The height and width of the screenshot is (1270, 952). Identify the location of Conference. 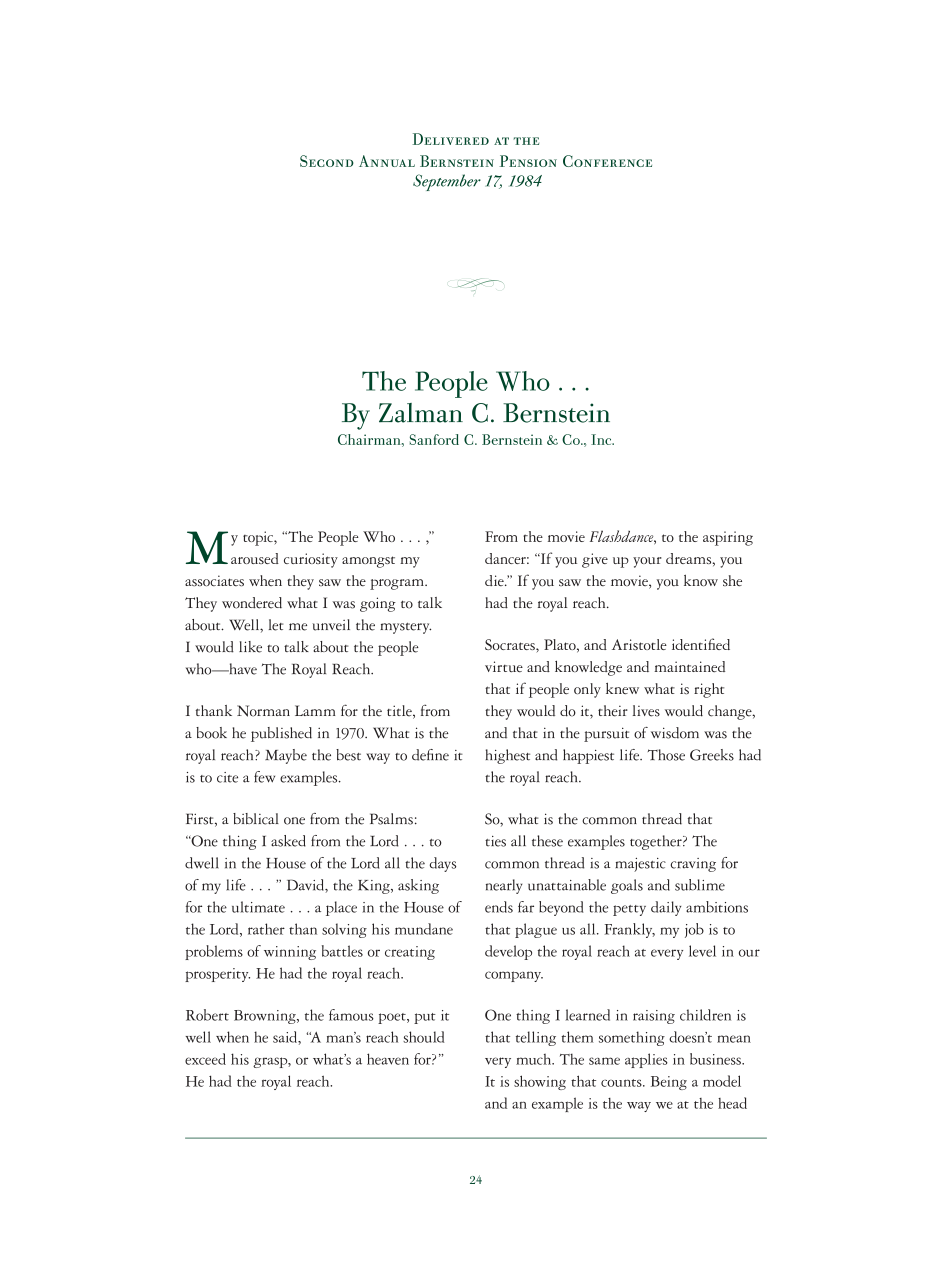
(607, 161).
